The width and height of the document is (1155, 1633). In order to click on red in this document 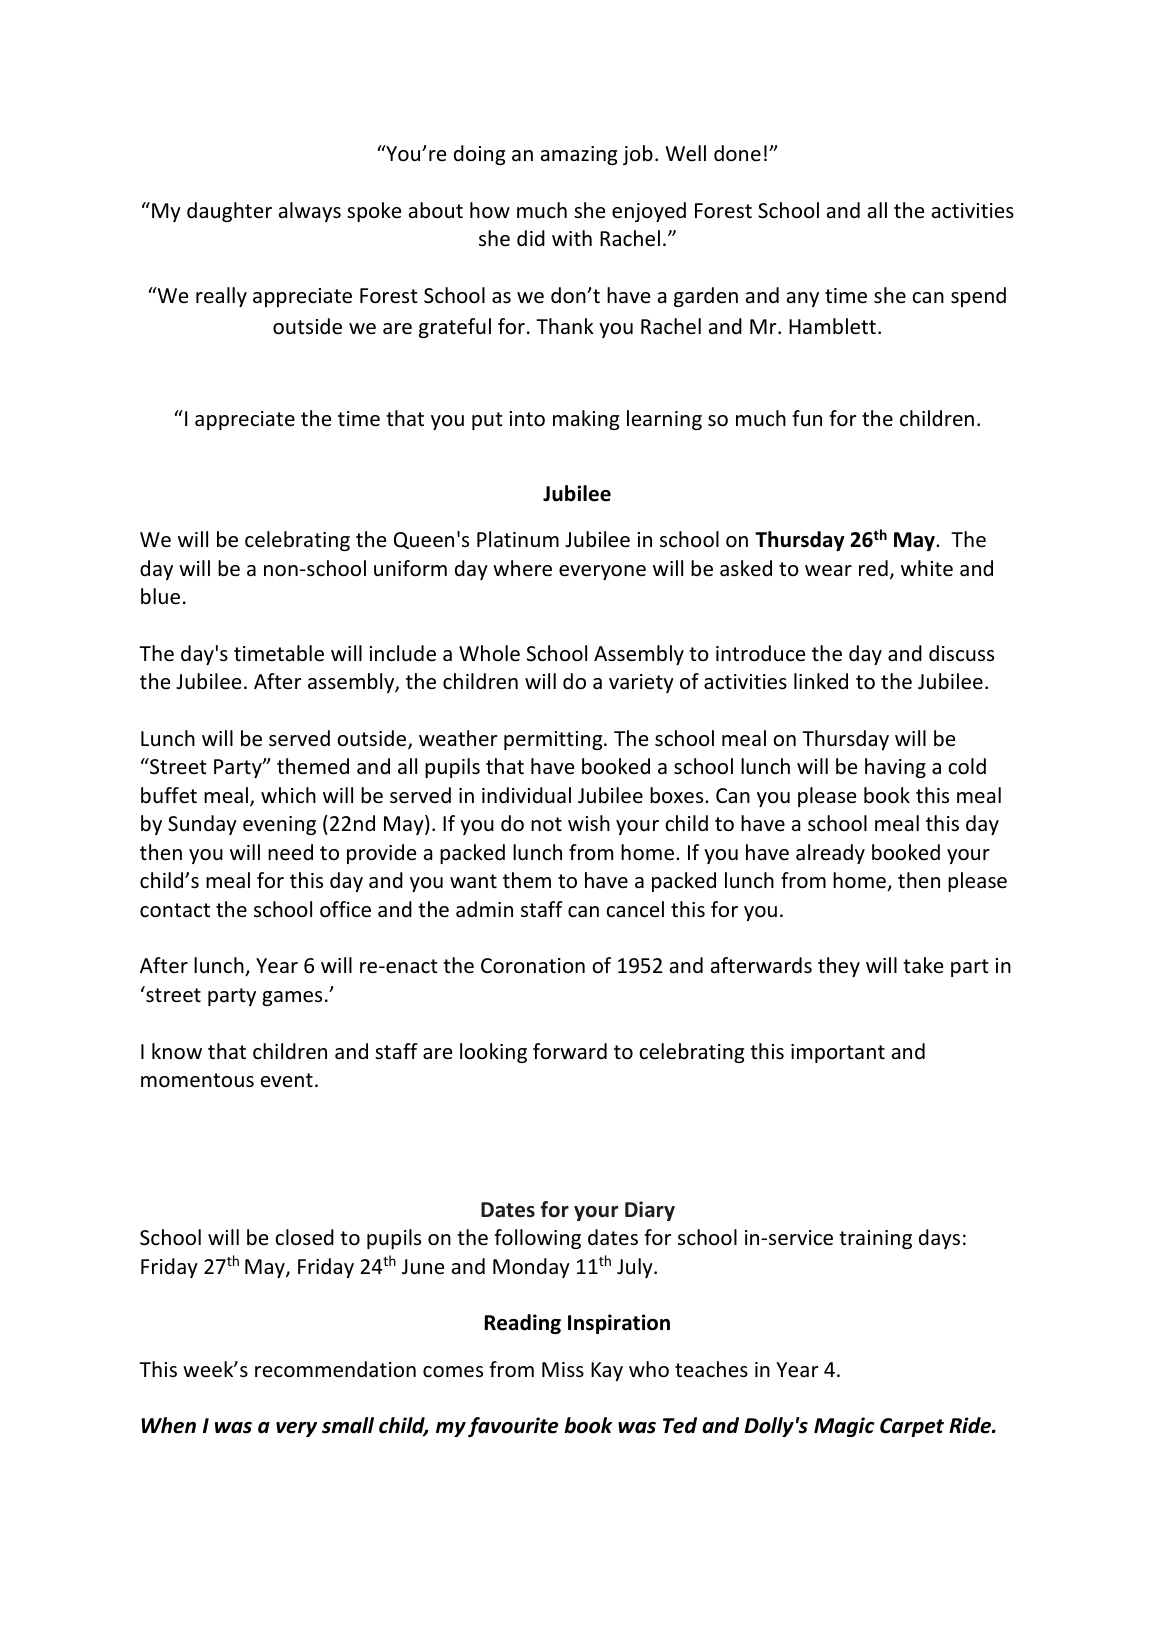, I will do `click(873, 568)`.
